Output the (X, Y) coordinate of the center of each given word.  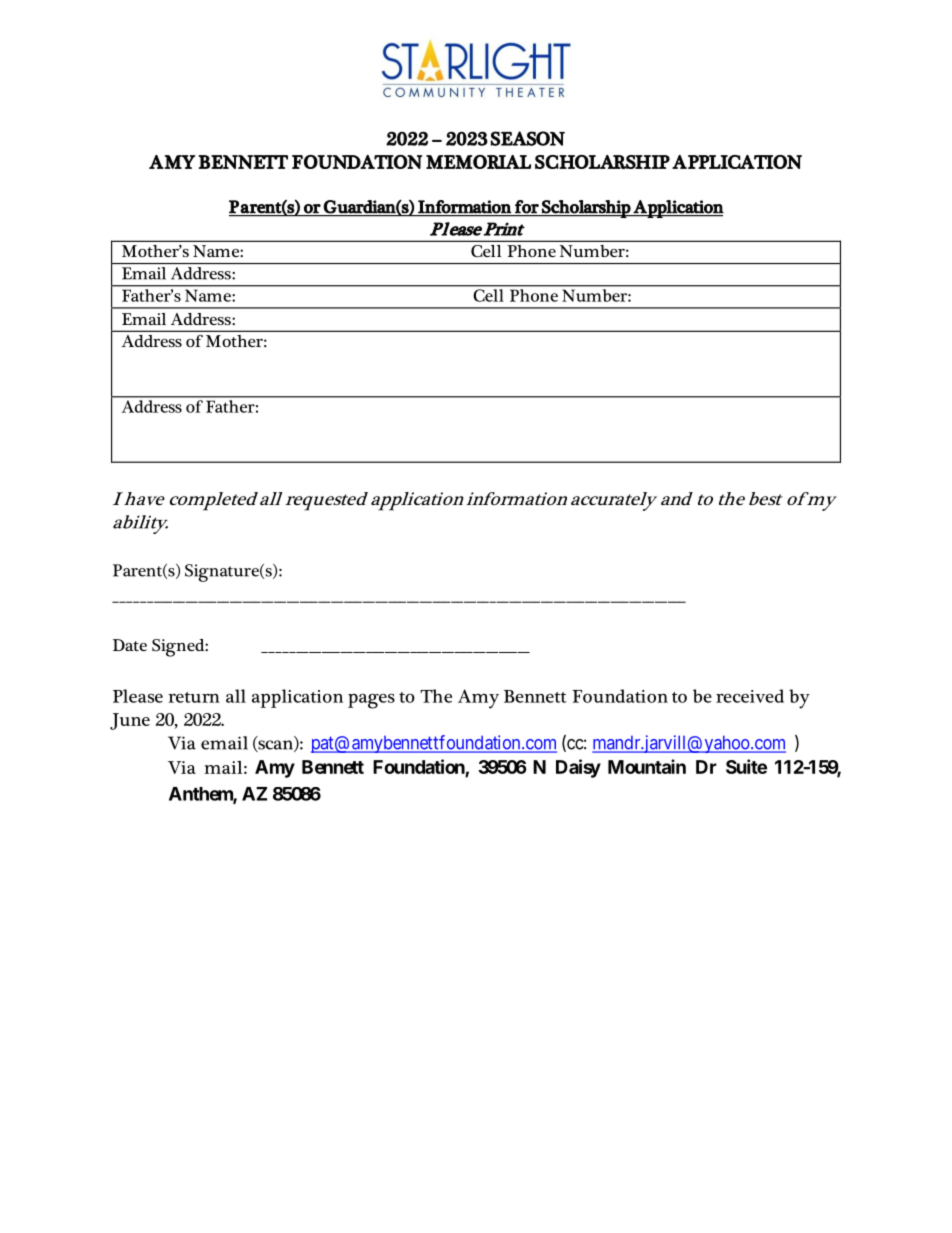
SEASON (527, 138)
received (750, 696)
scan (275, 746)
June (130, 721)
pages (371, 701)
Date (130, 645)
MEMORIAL (478, 162)
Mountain (647, 766)
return (194, 697)
